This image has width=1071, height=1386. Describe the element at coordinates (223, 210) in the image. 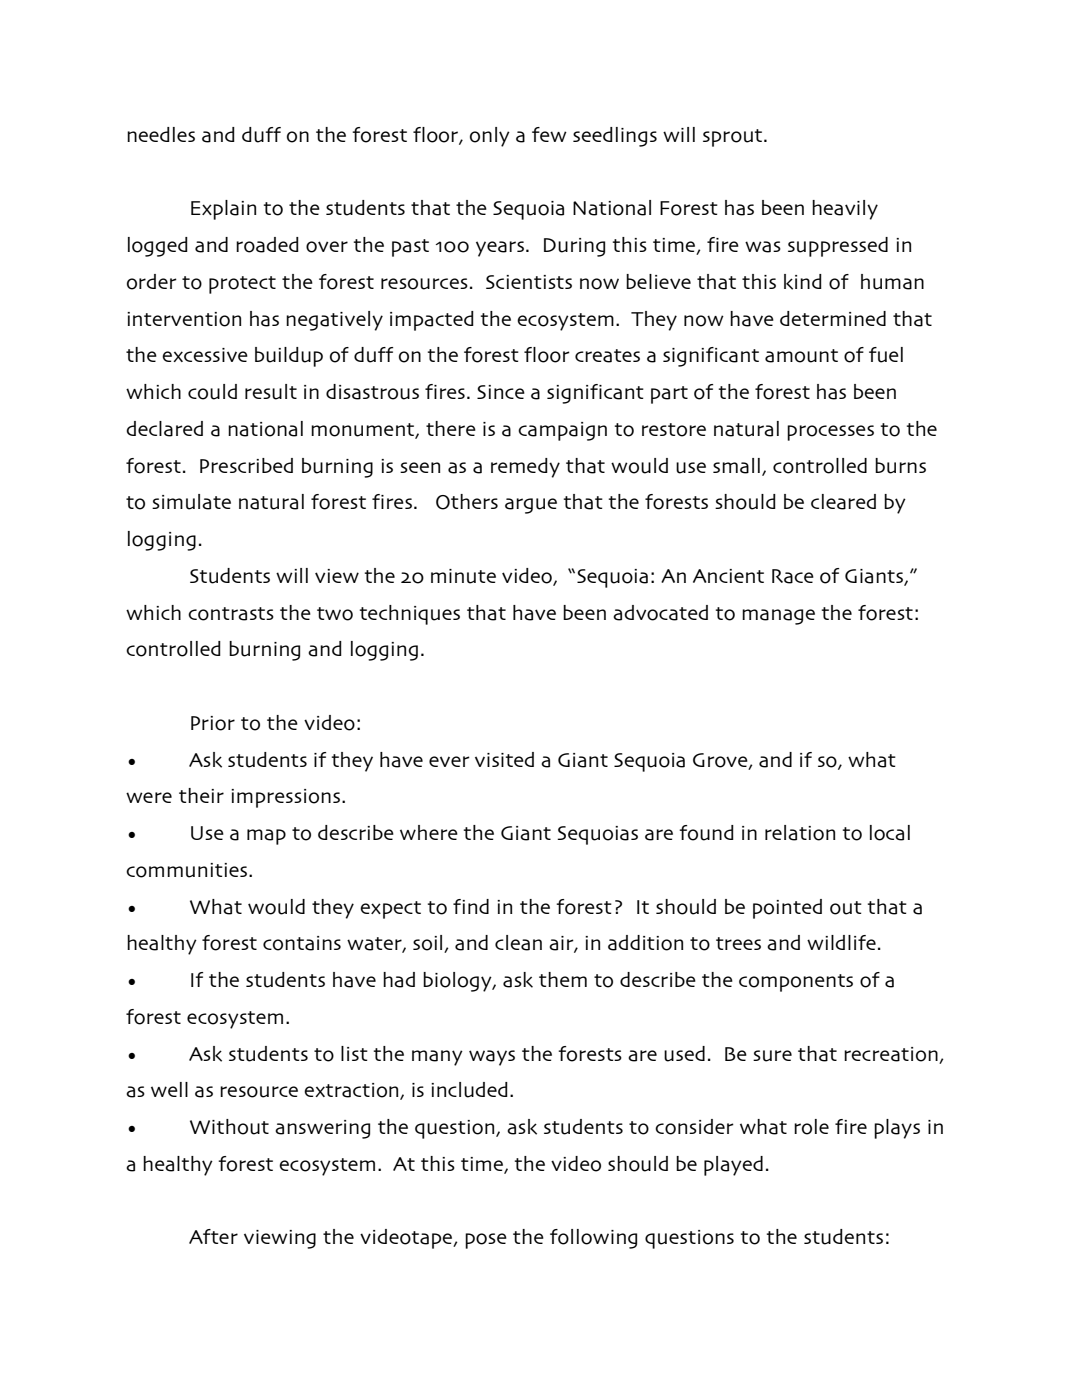

I see `Explain` at that location.
